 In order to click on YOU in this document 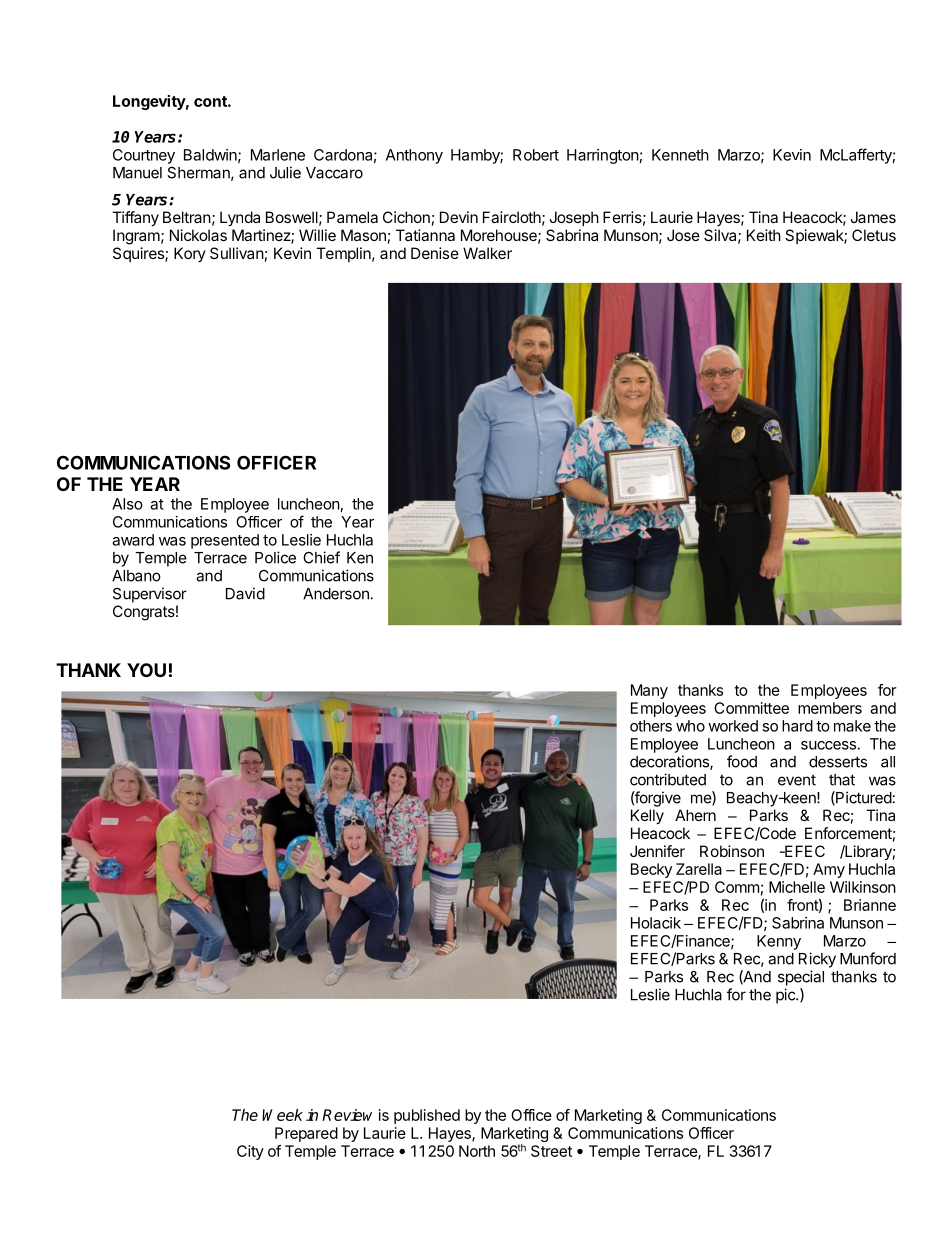, I will do `click(146, 670)`.
